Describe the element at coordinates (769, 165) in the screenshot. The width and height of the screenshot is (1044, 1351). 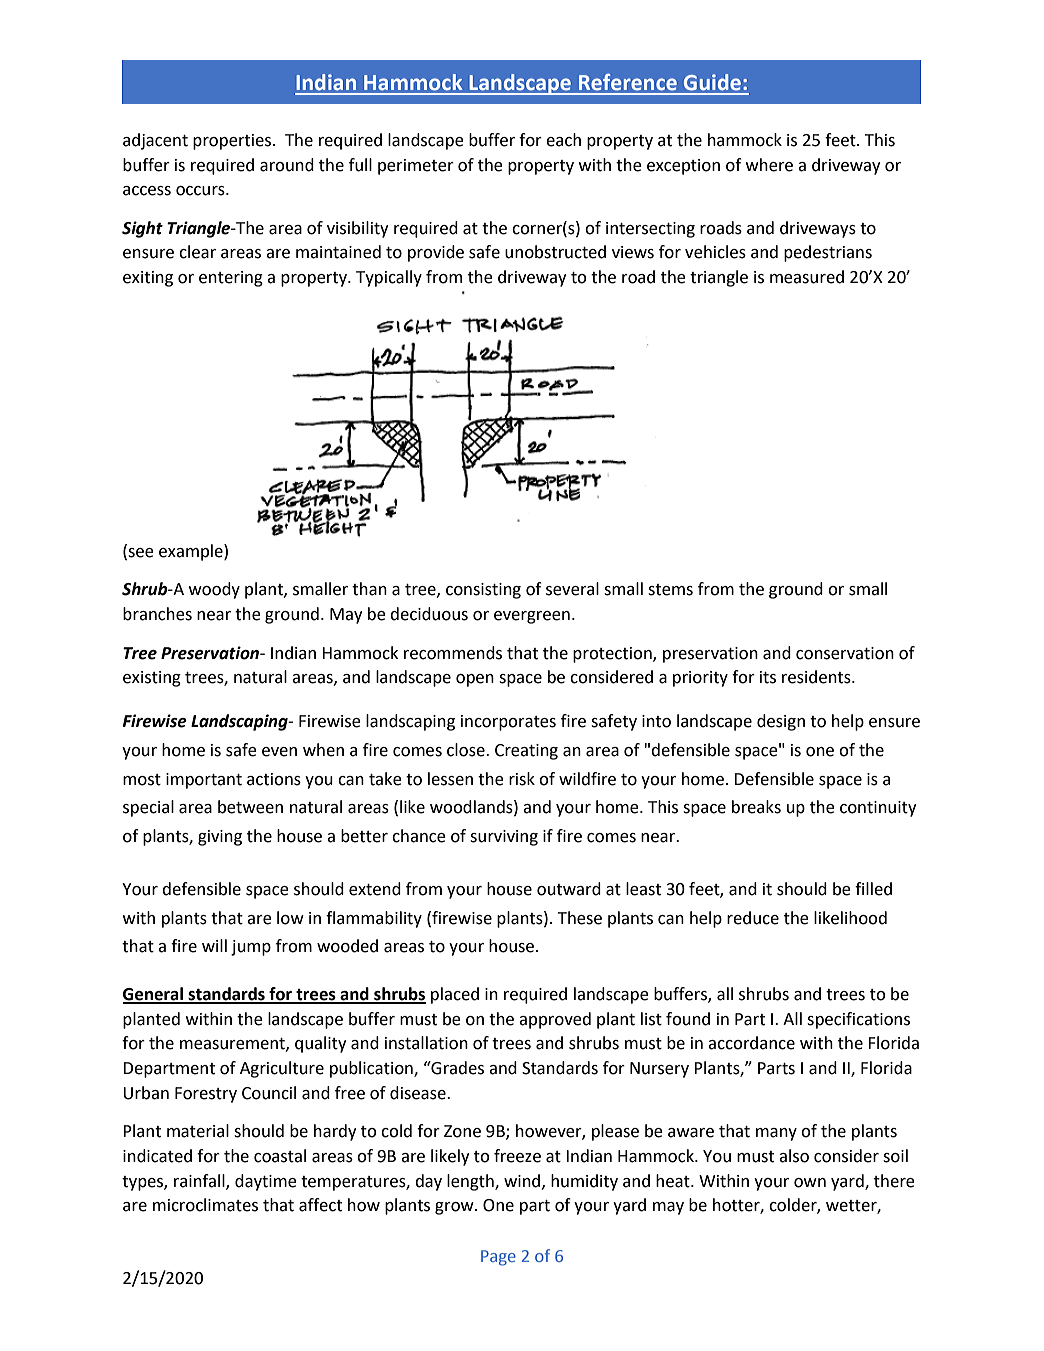
I see `where` at that location.
